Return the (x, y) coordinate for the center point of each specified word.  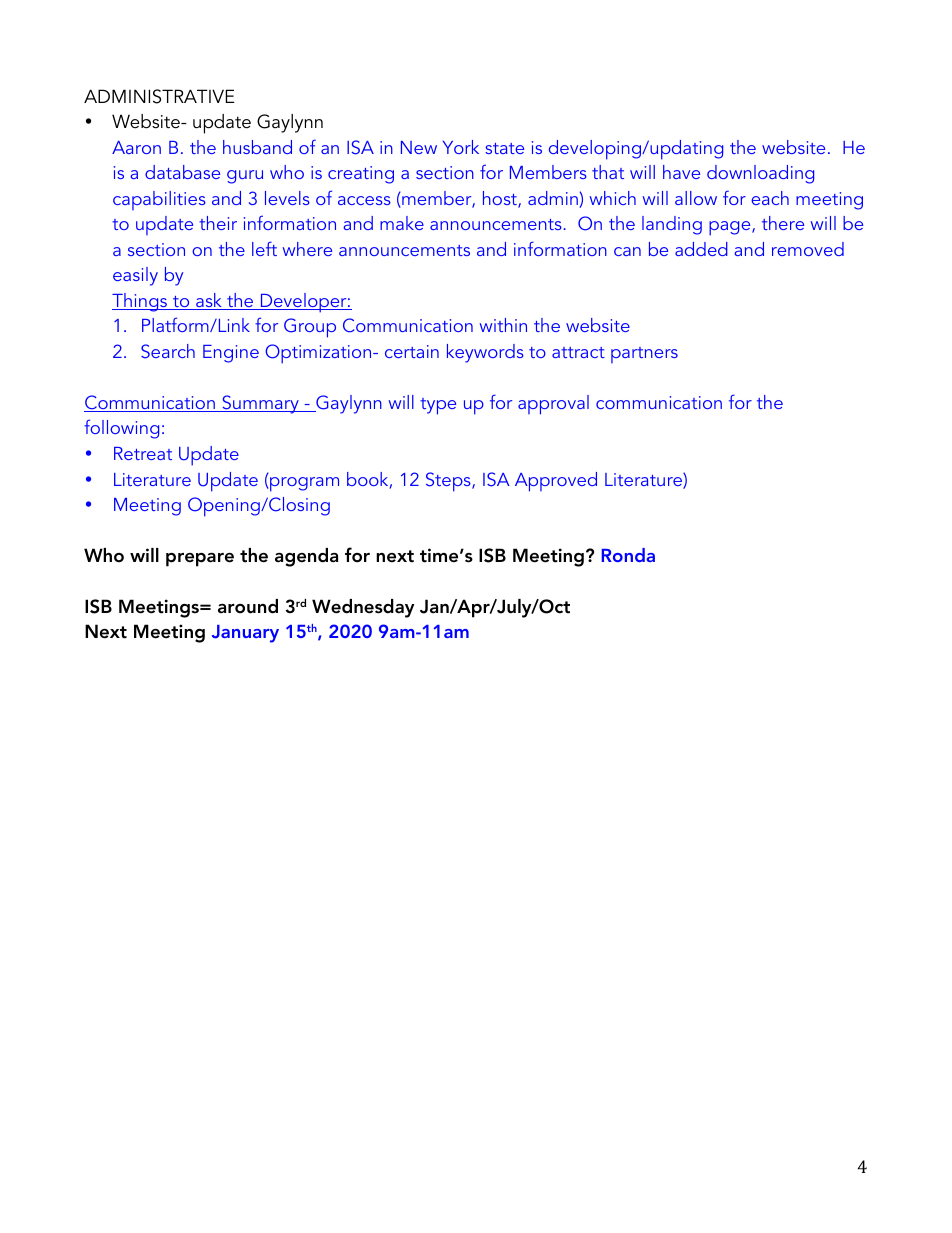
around (248, 606)
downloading (760, 174)
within (503, 325)
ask (209, 301)
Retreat (143, 453)
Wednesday (363, 608)
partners (644, 355)
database (182, 172)
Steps (449, 482)
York (460, 147)
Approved (556, 482)
